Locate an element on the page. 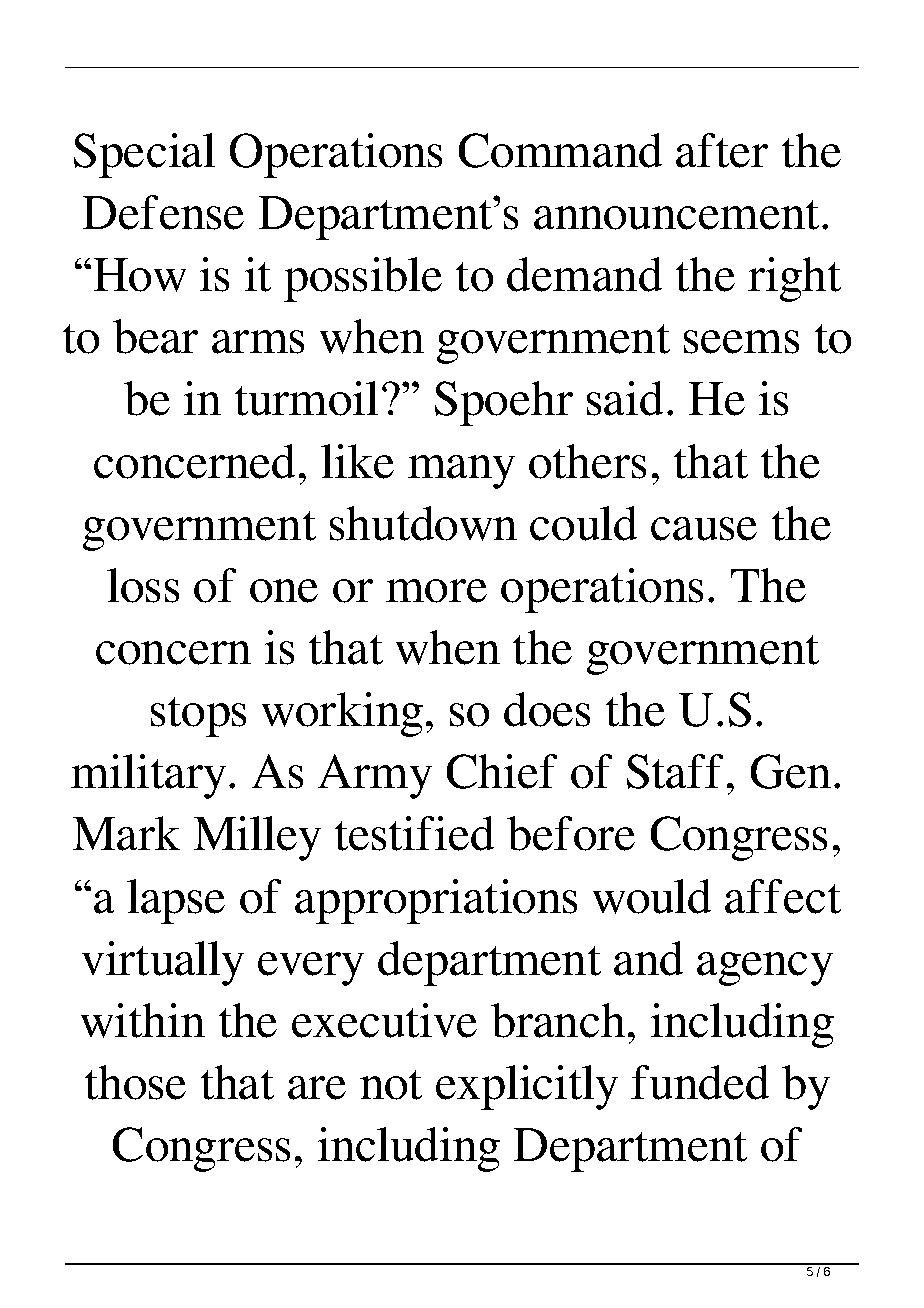  more is located at coordinates (436, 591).
